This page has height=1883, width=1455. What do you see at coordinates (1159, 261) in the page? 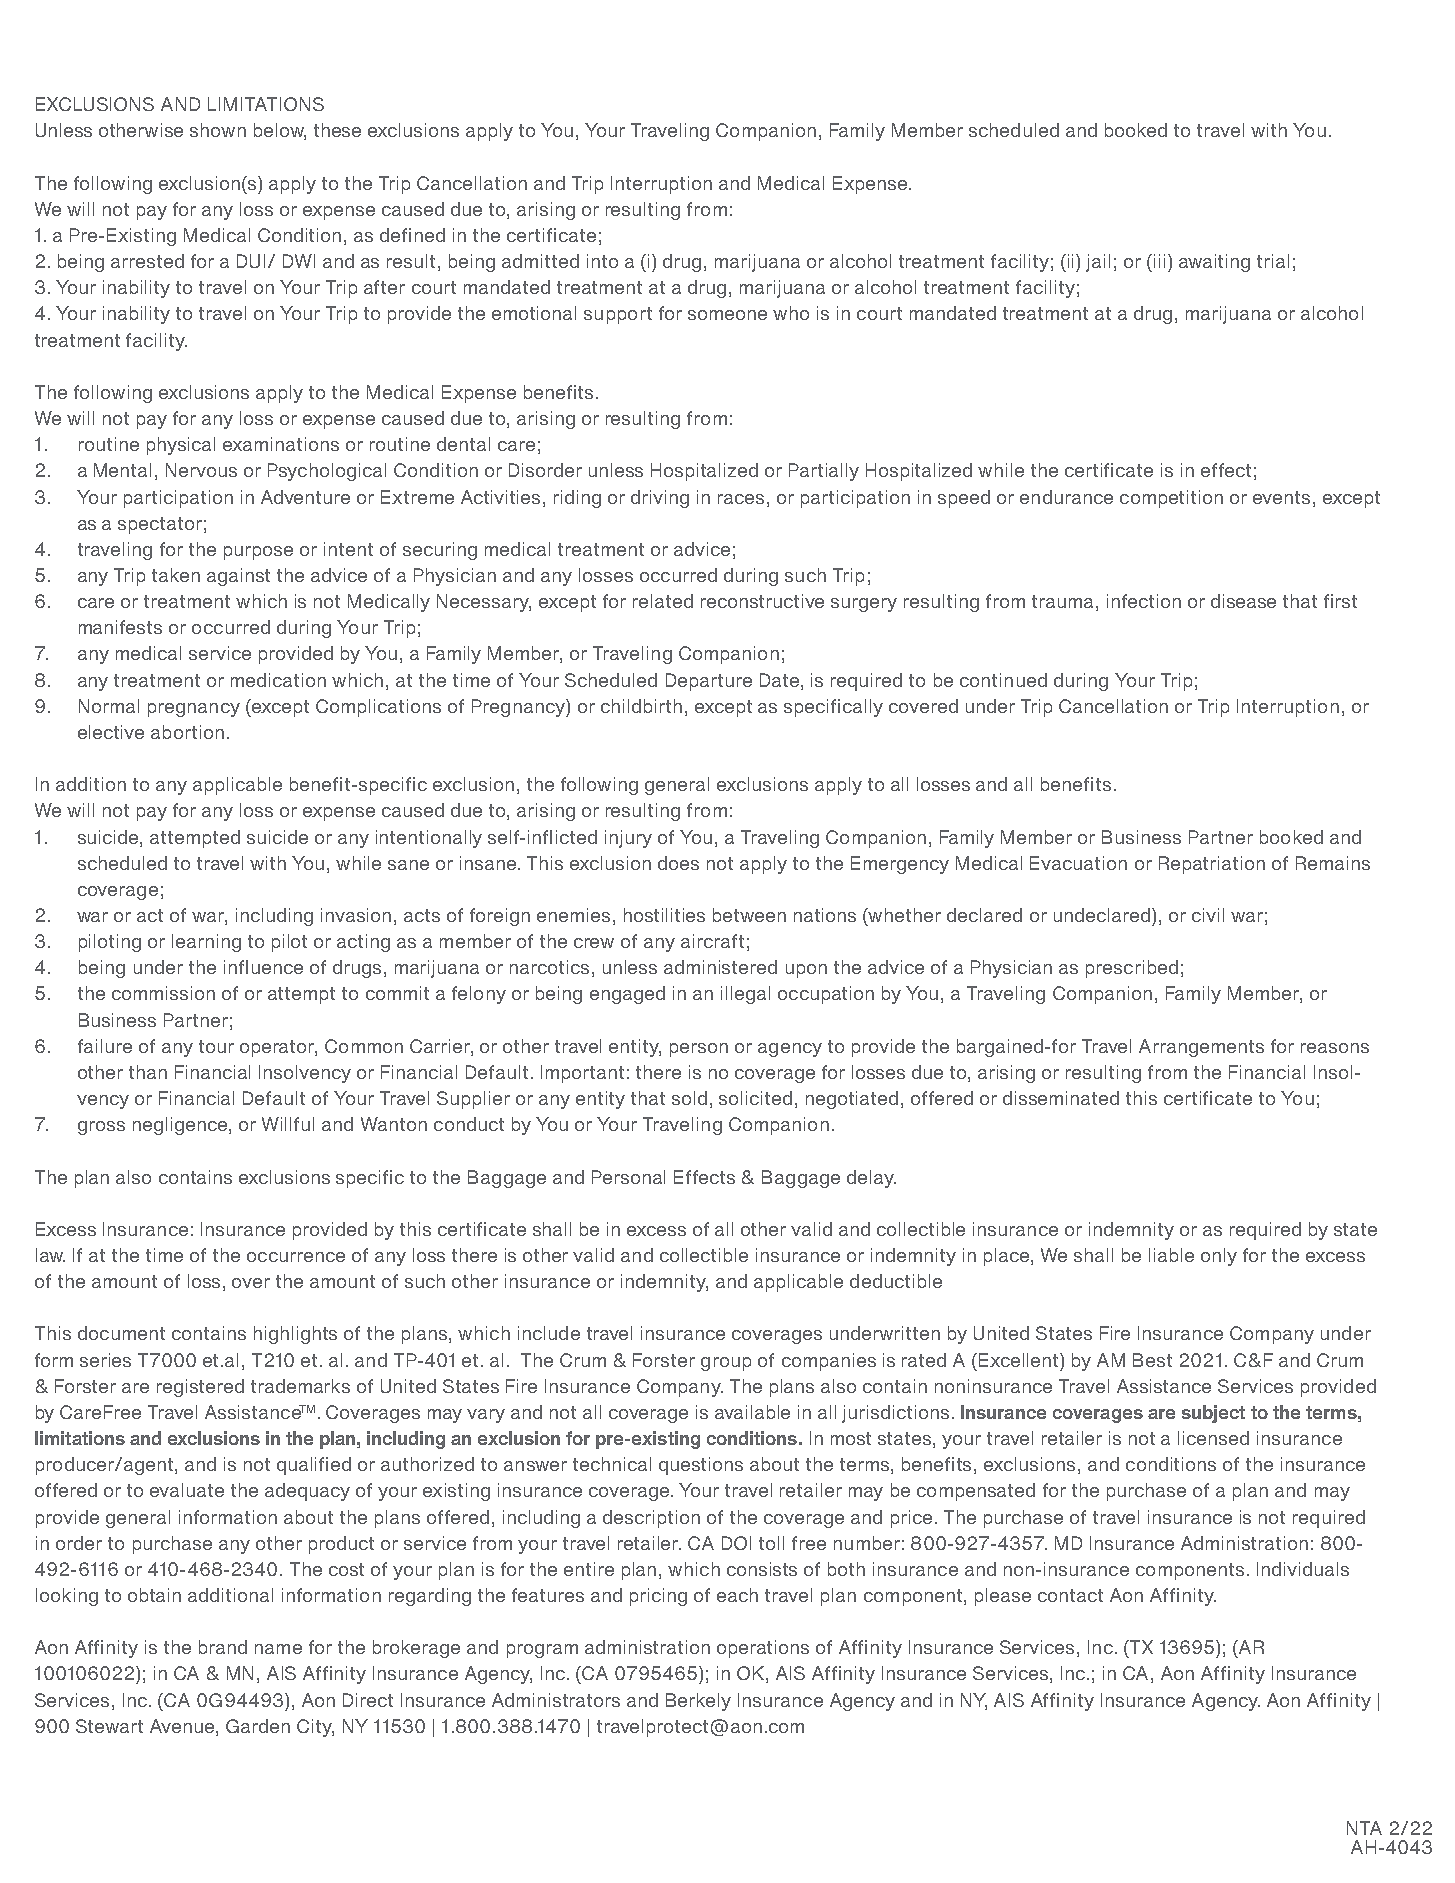
I see `iii` at bounding box center [1159, 261].
